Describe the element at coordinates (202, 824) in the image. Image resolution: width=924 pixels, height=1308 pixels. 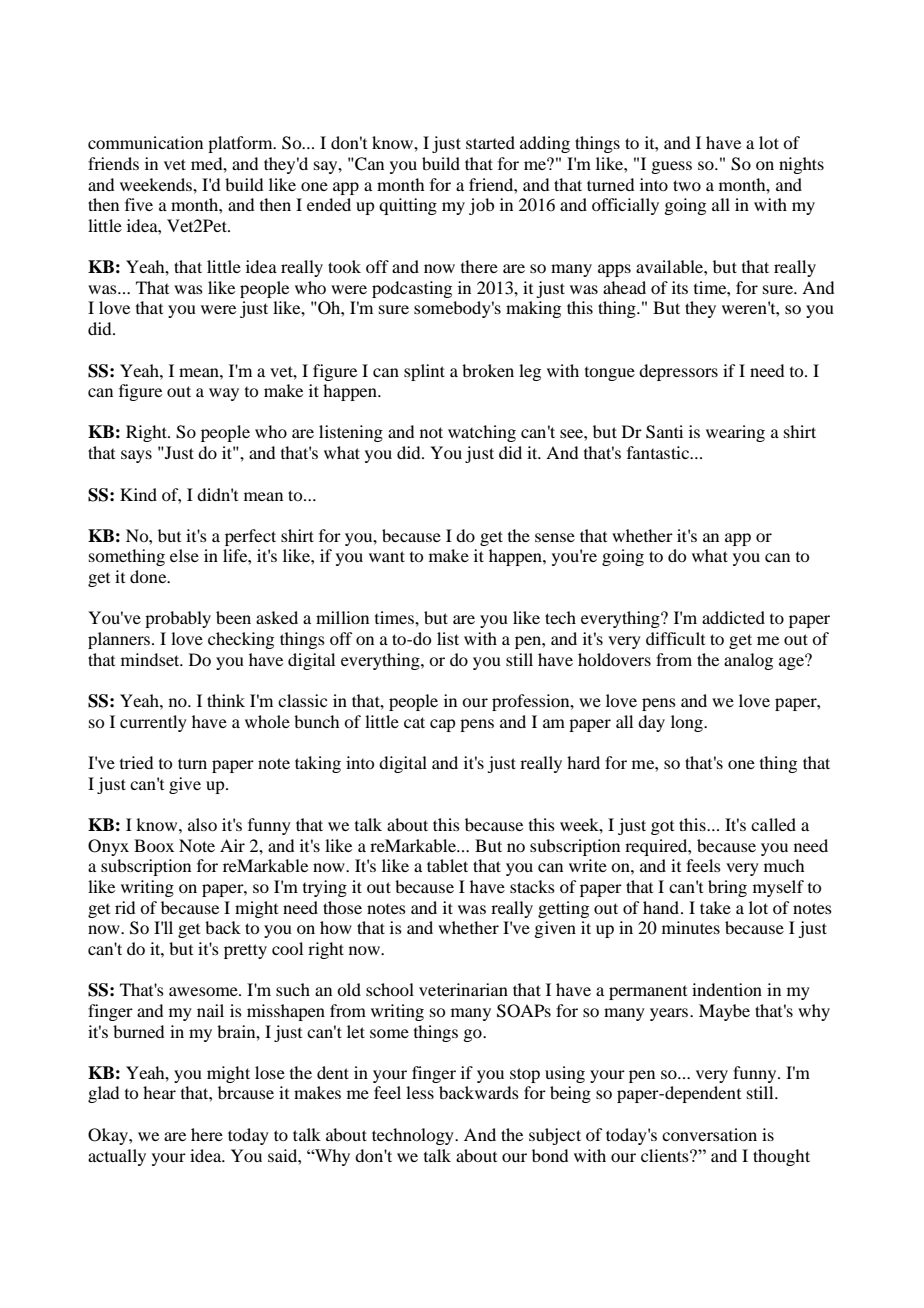
I see `also` at that location.
